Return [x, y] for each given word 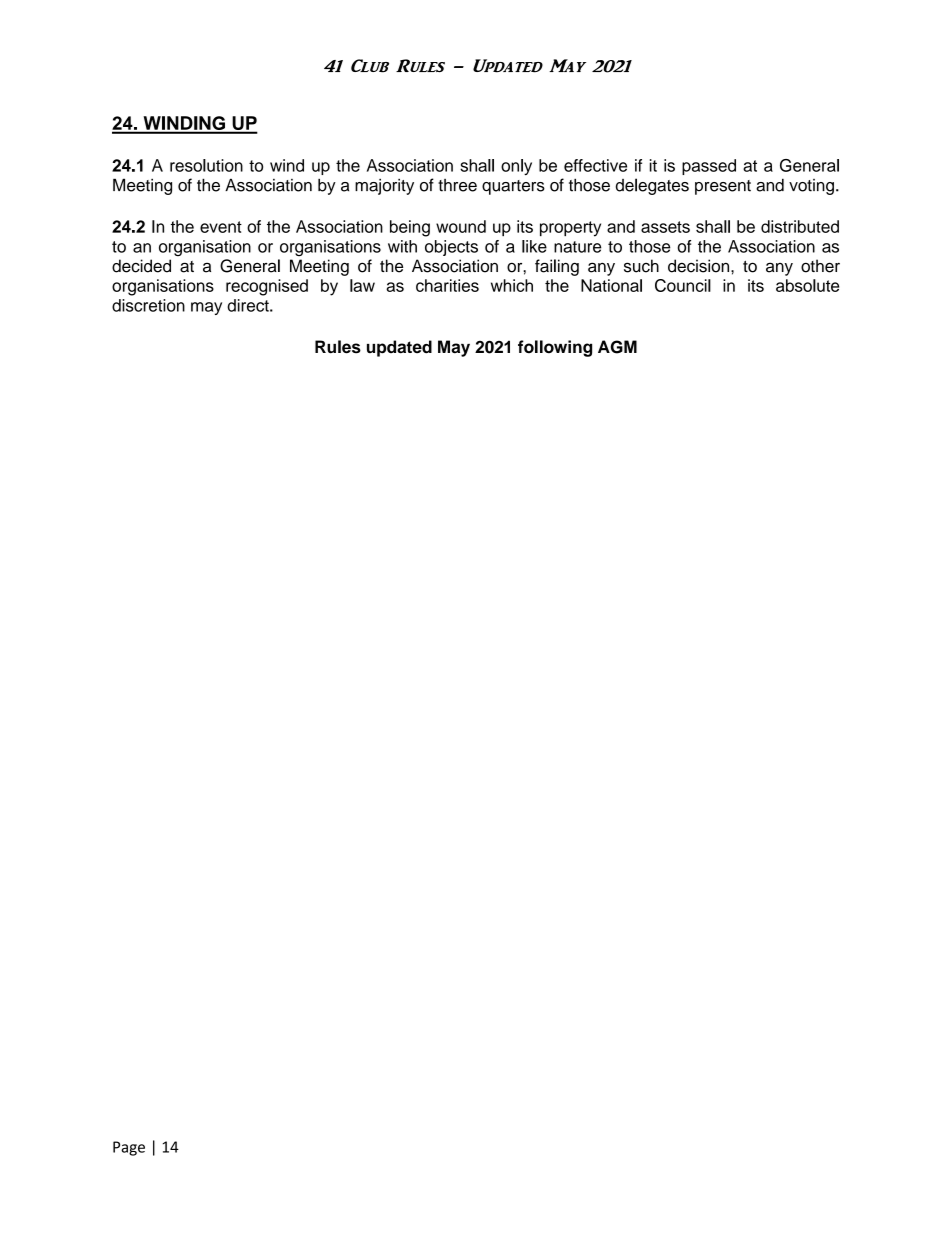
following [555, 348]
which [512, 285]
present [723, 187]
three [457, 185]
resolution [206, 165]
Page [129, 1148]
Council [683, 285]
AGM [617, 347]
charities [447, 285]
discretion [148, 305]
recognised [267, 287]
